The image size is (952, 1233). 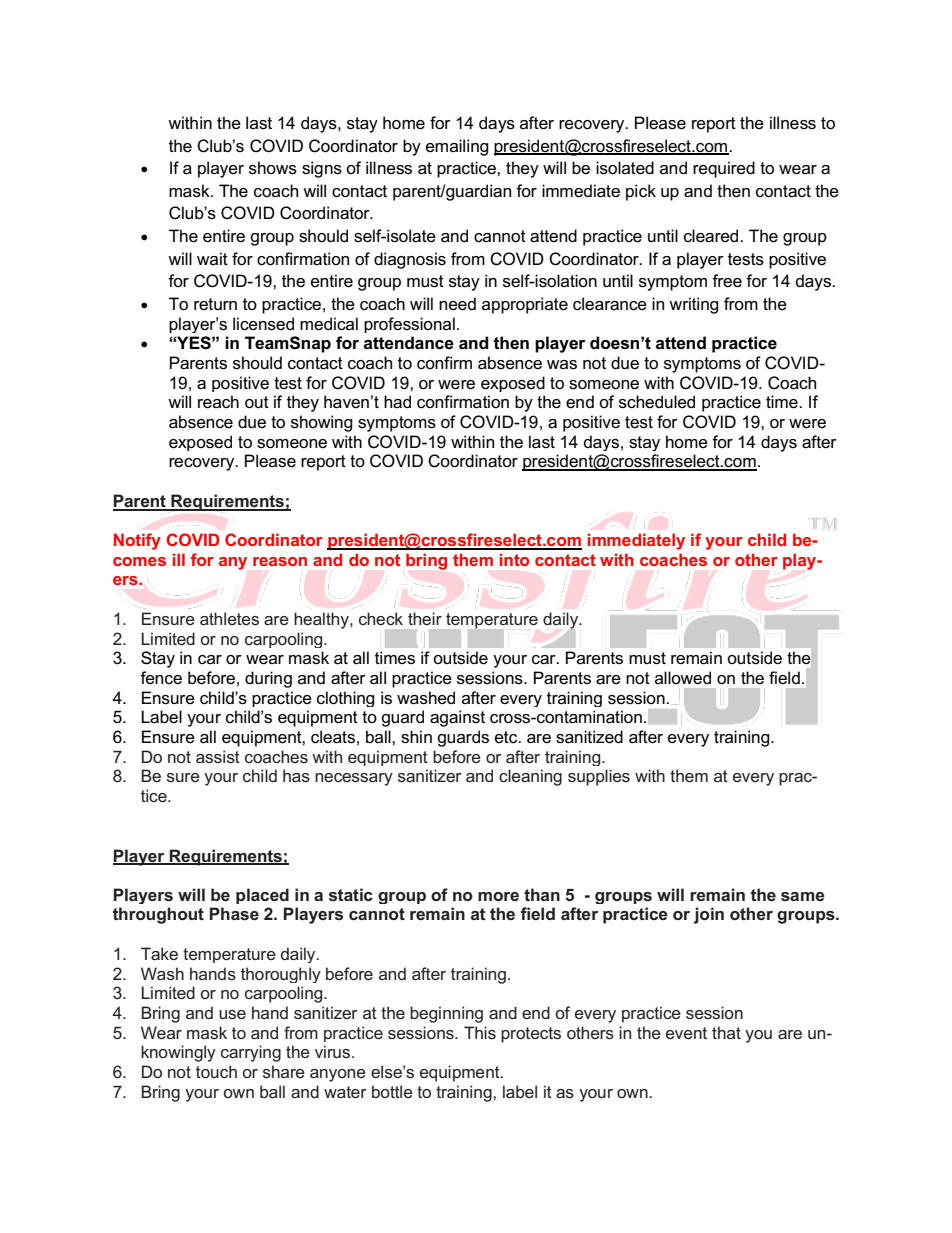 What do you see at coordinates (229, 618) in the image?
I see `athletes` at bounding box center [229, 618].
